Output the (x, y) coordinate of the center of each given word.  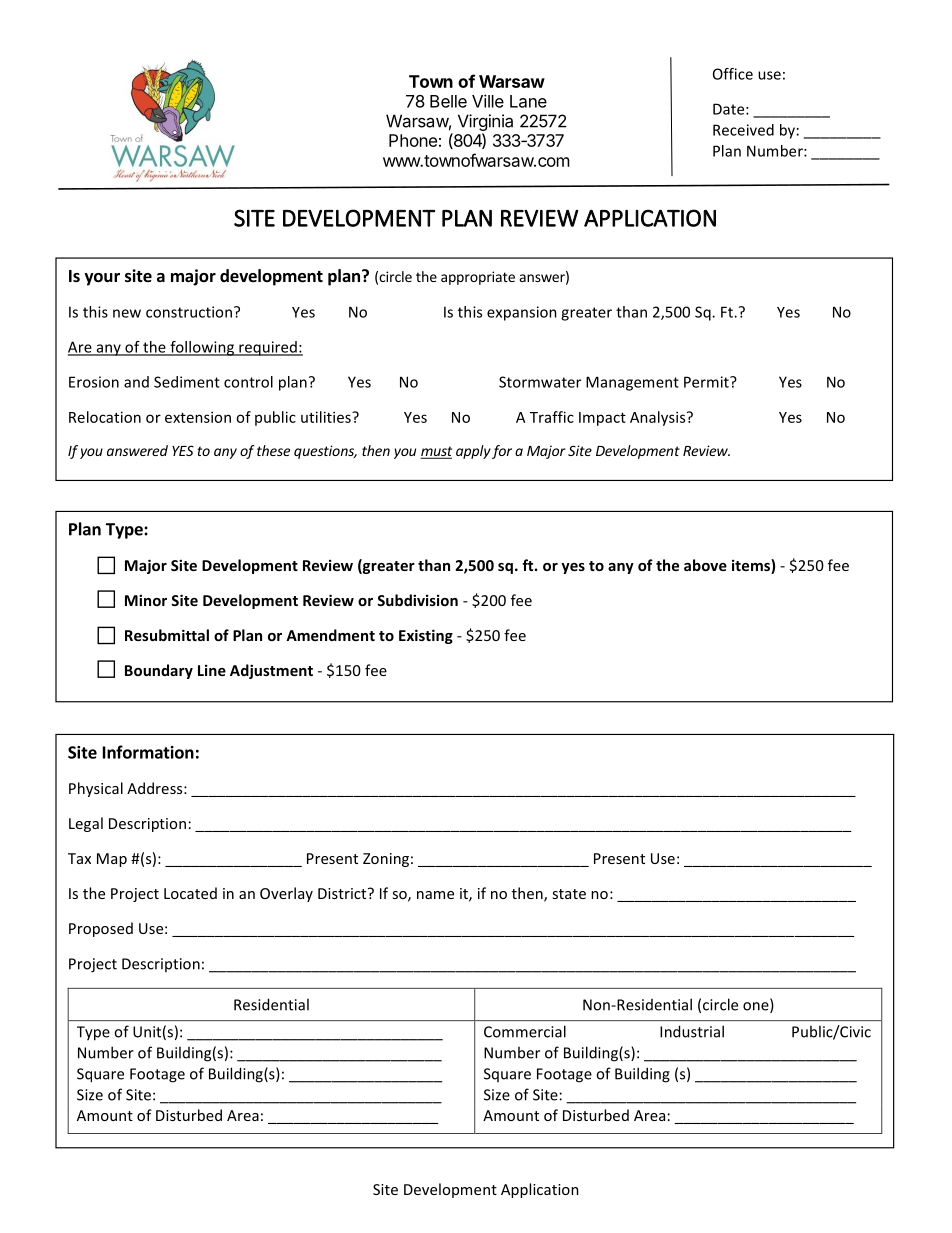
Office (733, 74)
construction (189, 312)
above (705, 565)
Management (632, 383)
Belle (448, 101)
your (102, 279)
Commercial (525, 1031)
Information (148, 752)
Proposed (101, 929)
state (569, 894)
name (435, 895)
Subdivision (417, 600)
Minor (146, 600)
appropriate (478, 278)
